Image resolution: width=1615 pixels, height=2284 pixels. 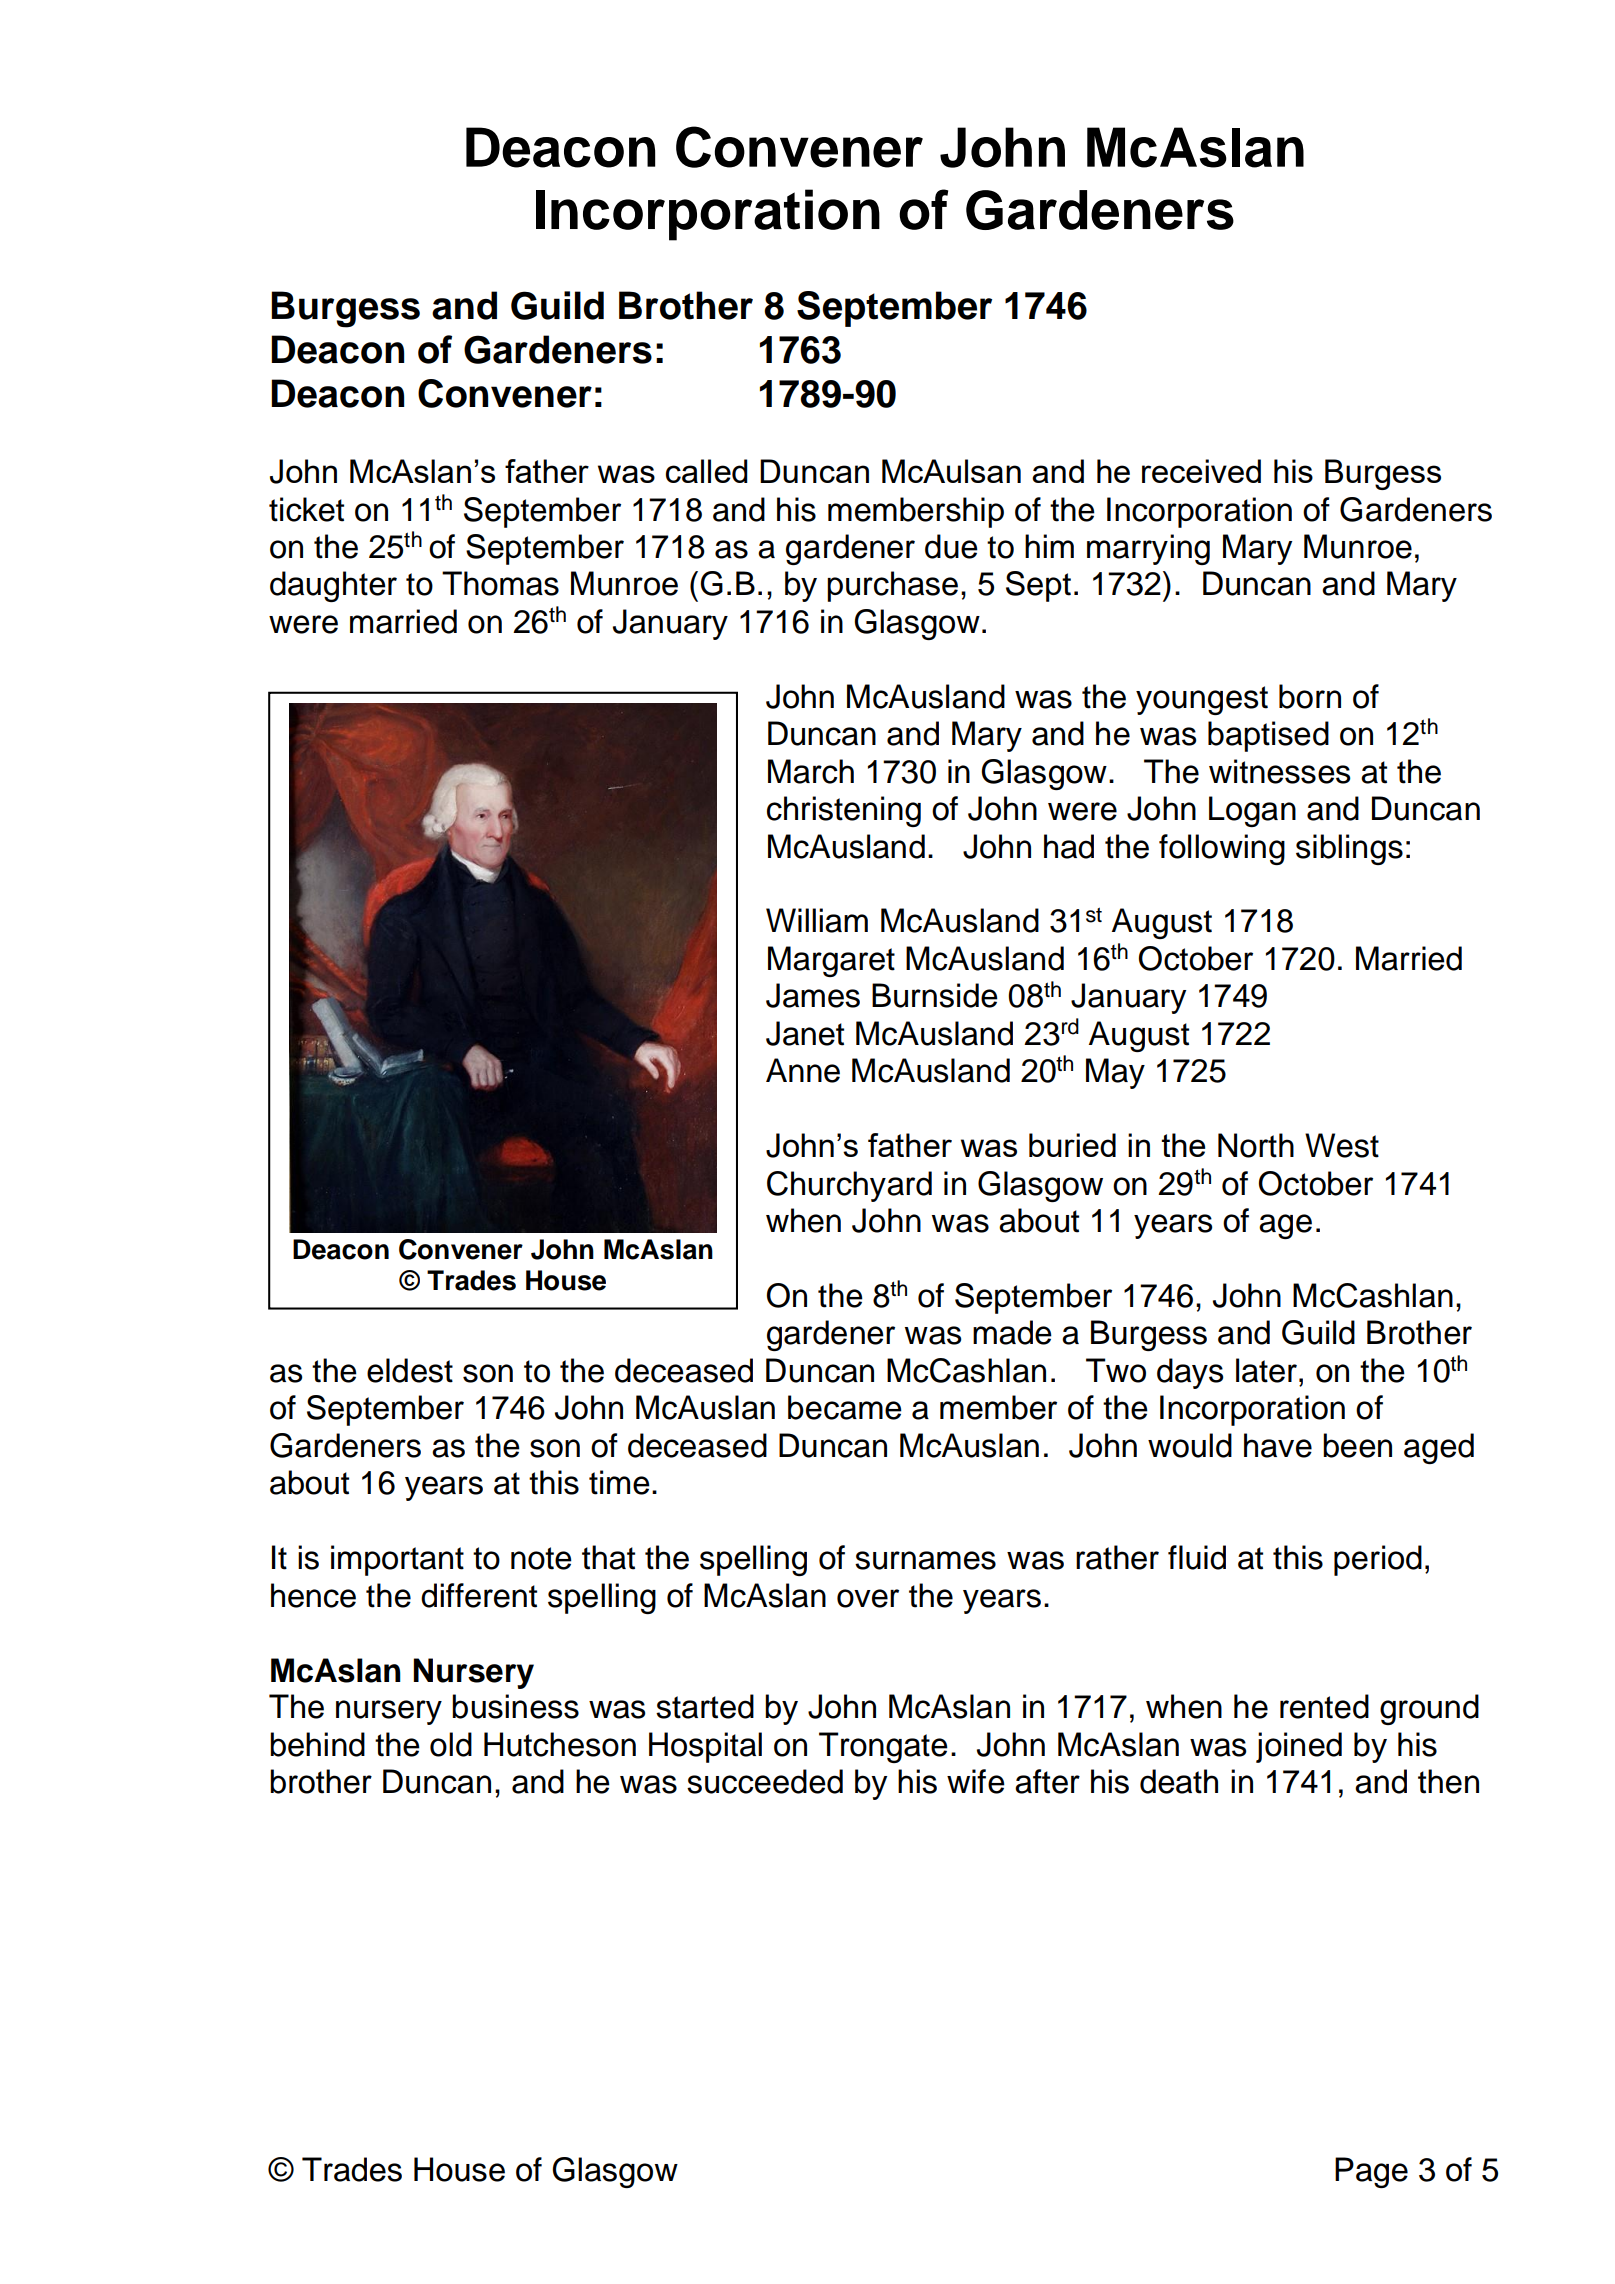 I want to click on Margaret, so click(x=831, y=961).
